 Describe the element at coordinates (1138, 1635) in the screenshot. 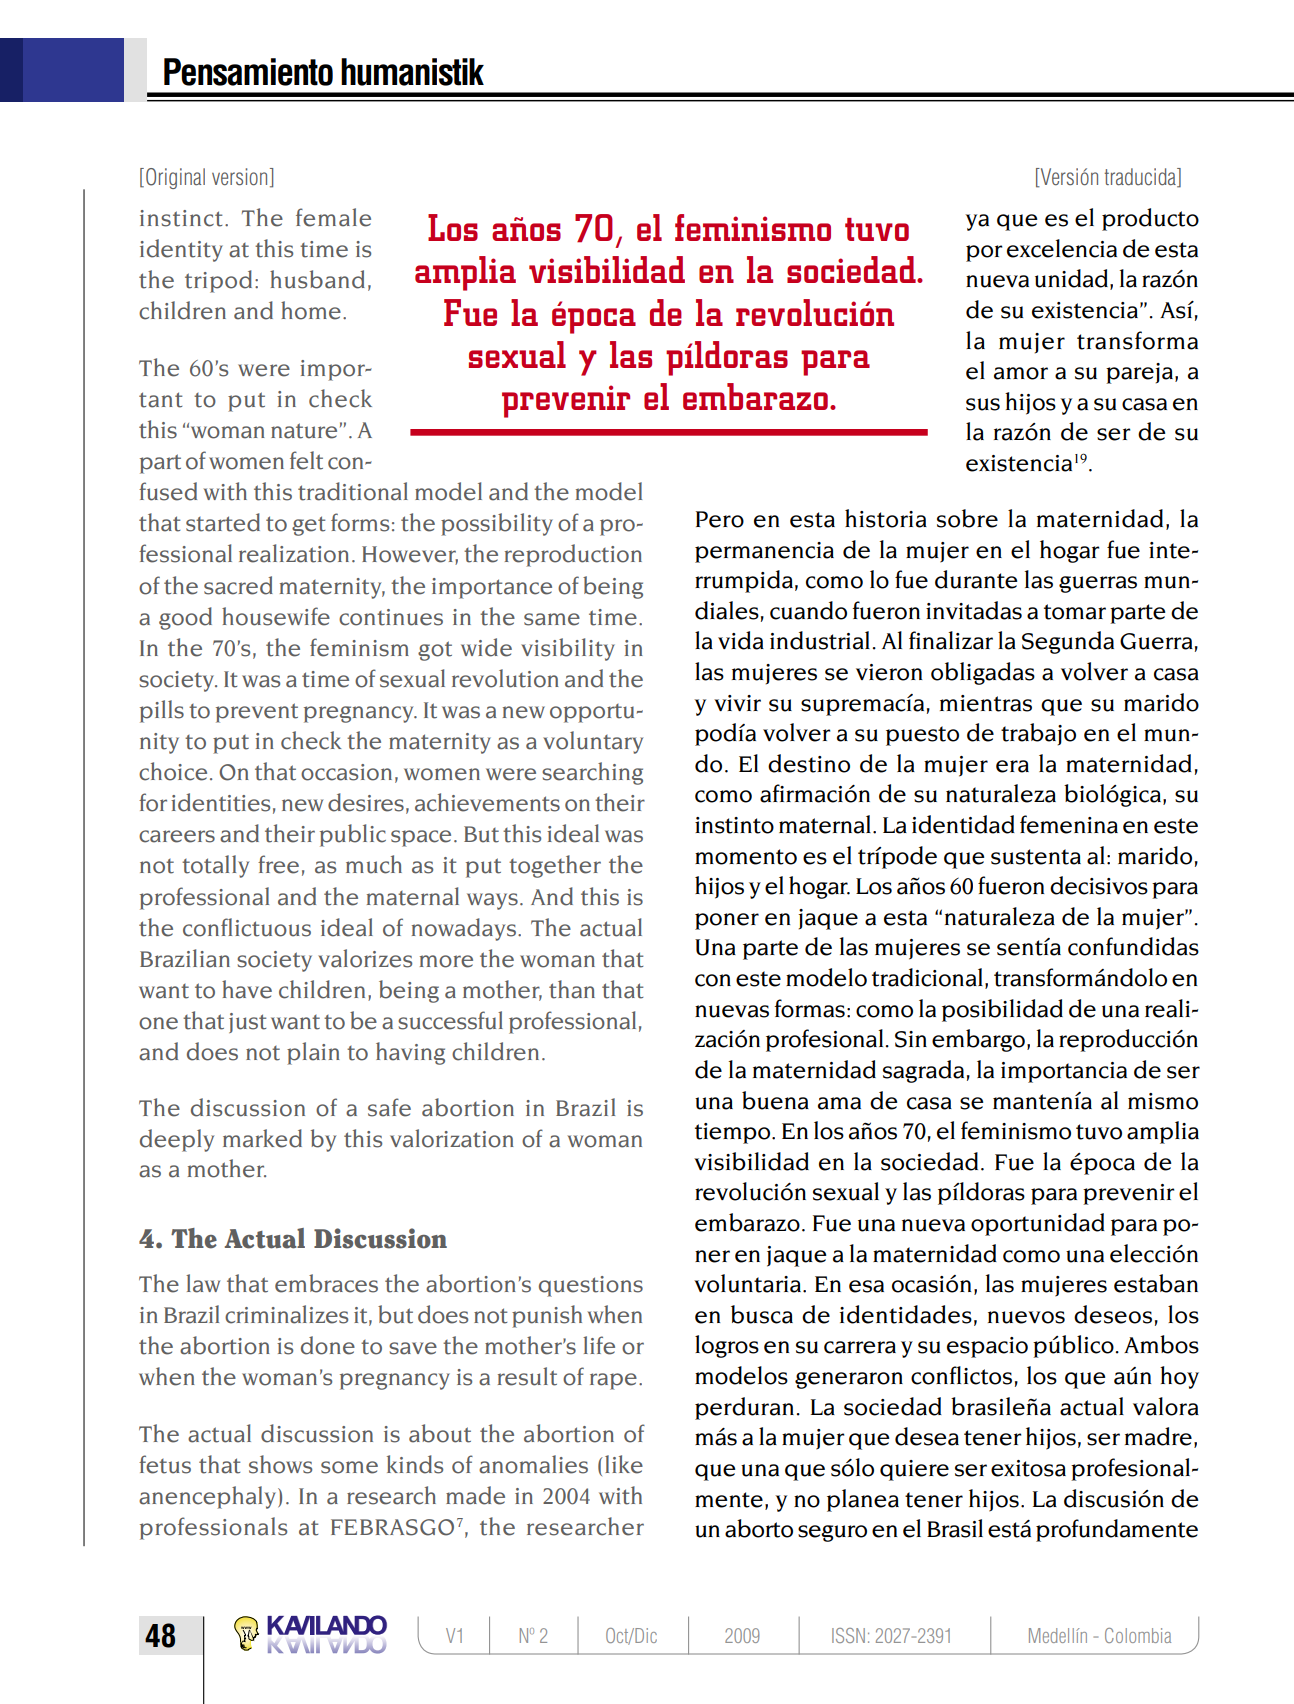

I see `Colombia` at that location.
